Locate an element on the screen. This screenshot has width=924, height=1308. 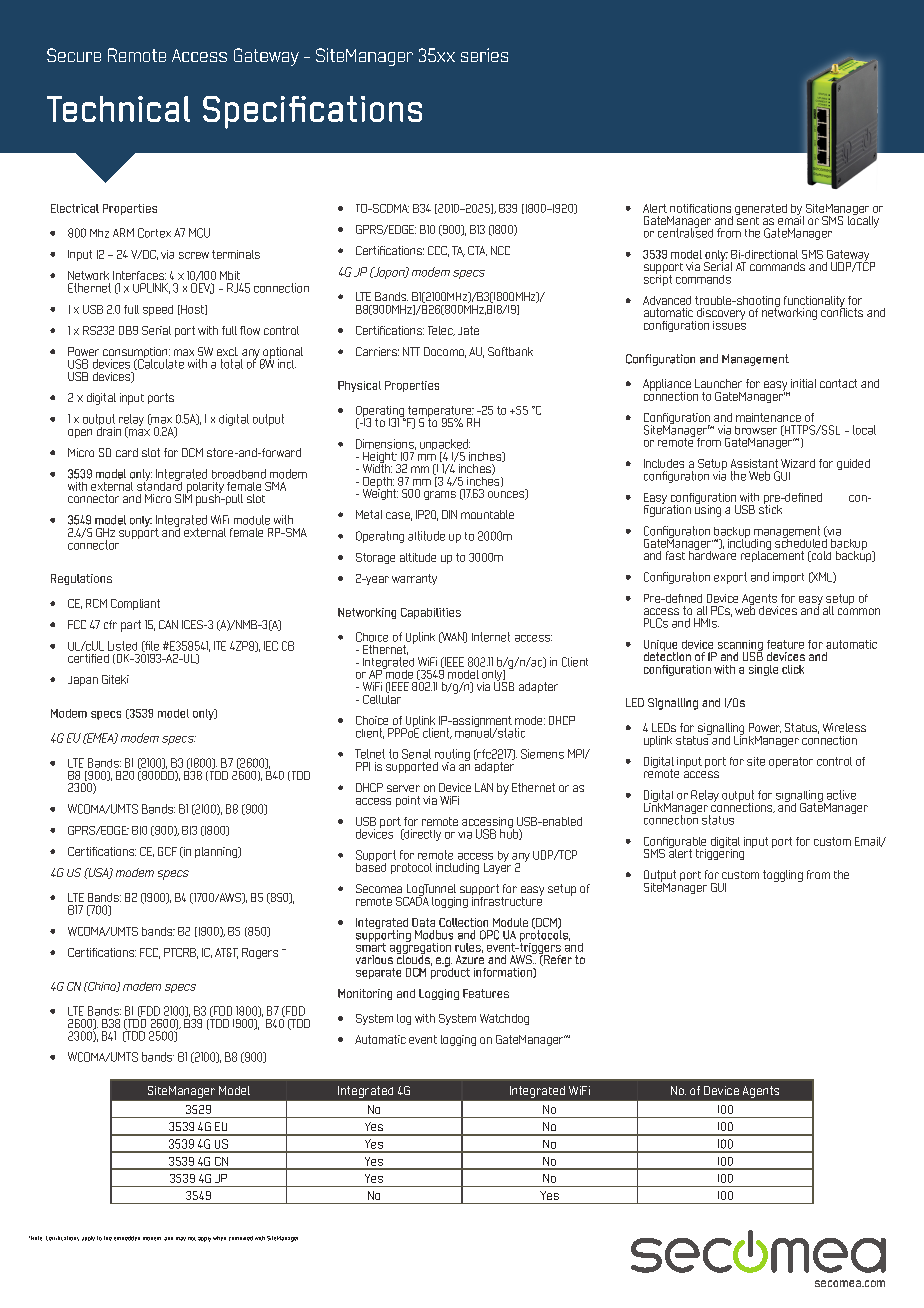
Technical is located at coordinates (118, 109).
